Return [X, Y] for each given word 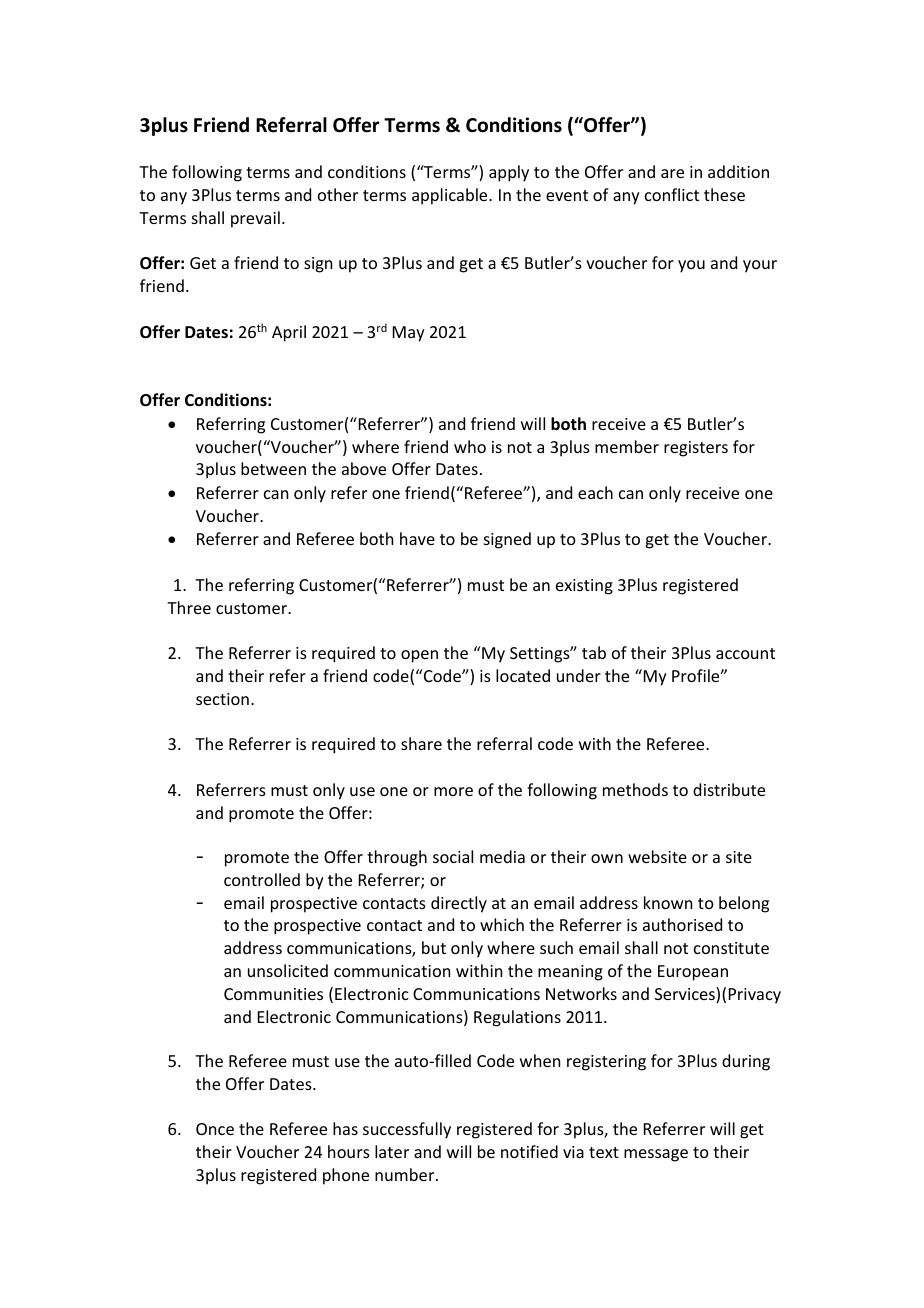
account [745, 653]
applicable [451, 196]
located [523, 675]
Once [215, 1129]
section [222, 699]
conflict [672, 194]
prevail [255, 219]
